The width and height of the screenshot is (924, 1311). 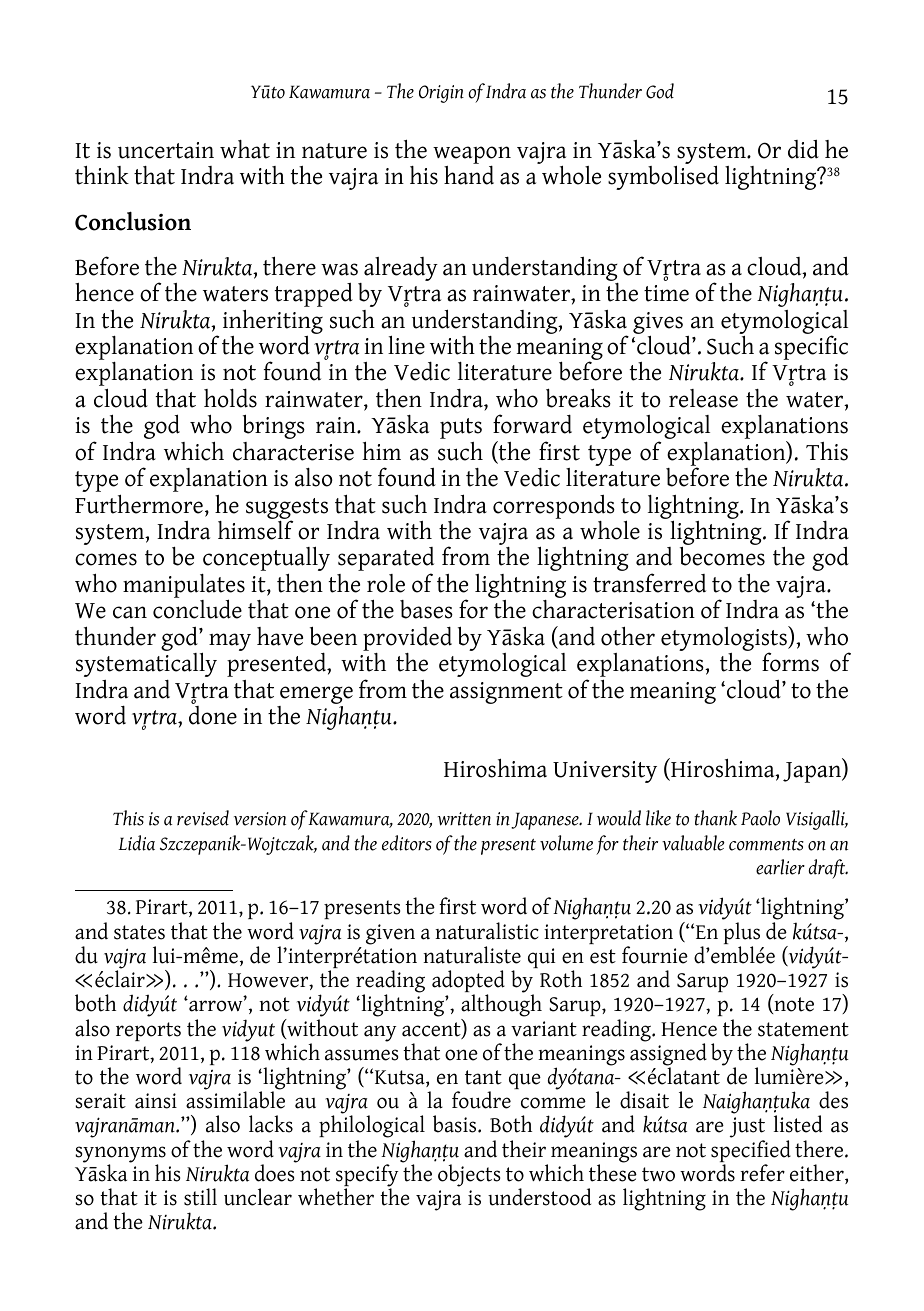 What do you see at coordinates (200, 1197) in the screenshot?
I see `still` at bounding box center [200, 1197].
